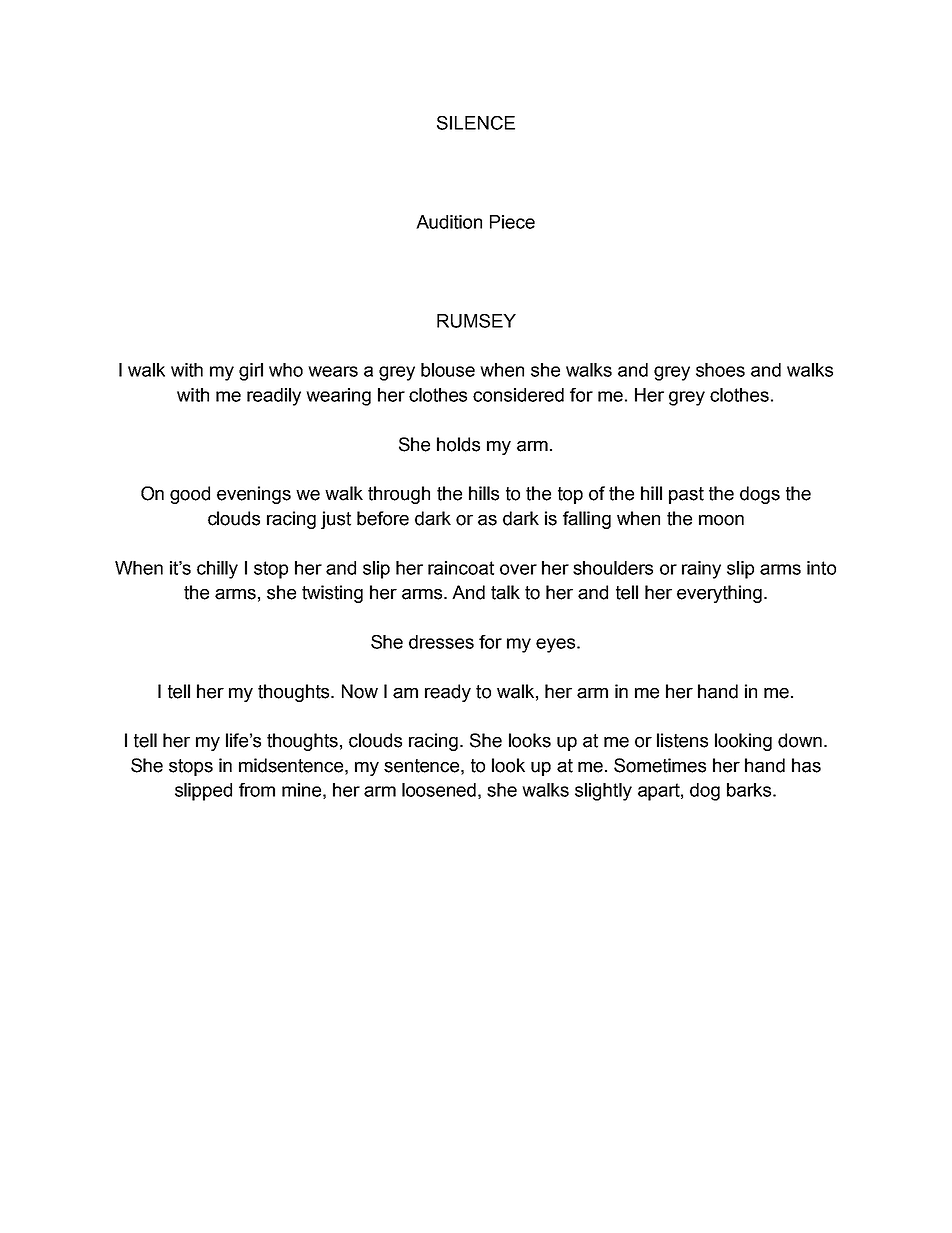  Describe the element at coordinates (448, 370) in the screenshot. I see `blouse` at that location.
